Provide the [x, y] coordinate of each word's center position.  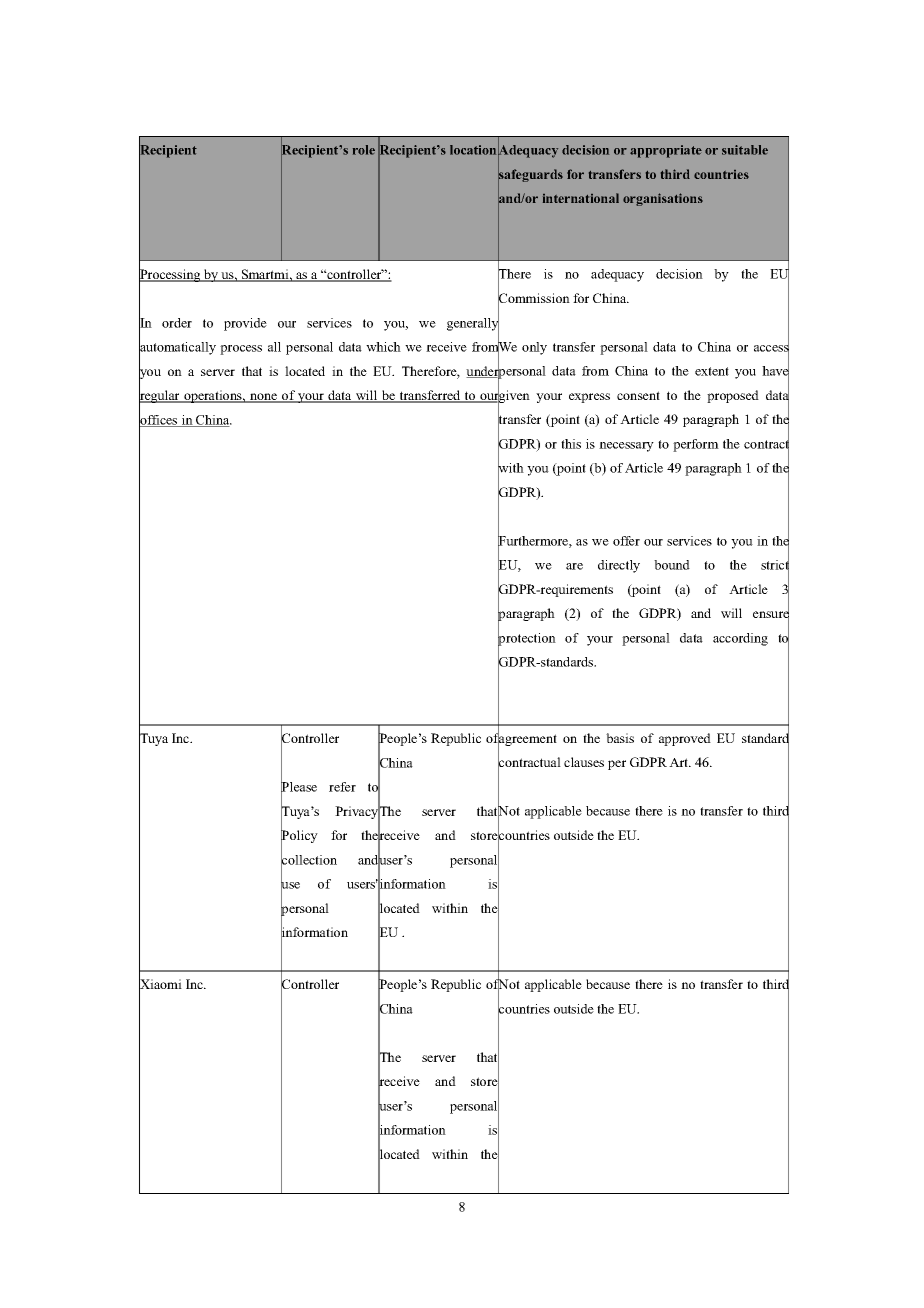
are [574, 566]
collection [309, 859]
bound [672, 565]
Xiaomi [160, 984]
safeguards [530, 176]
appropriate [666, 151]
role [364, 150]
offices [159, 419]
